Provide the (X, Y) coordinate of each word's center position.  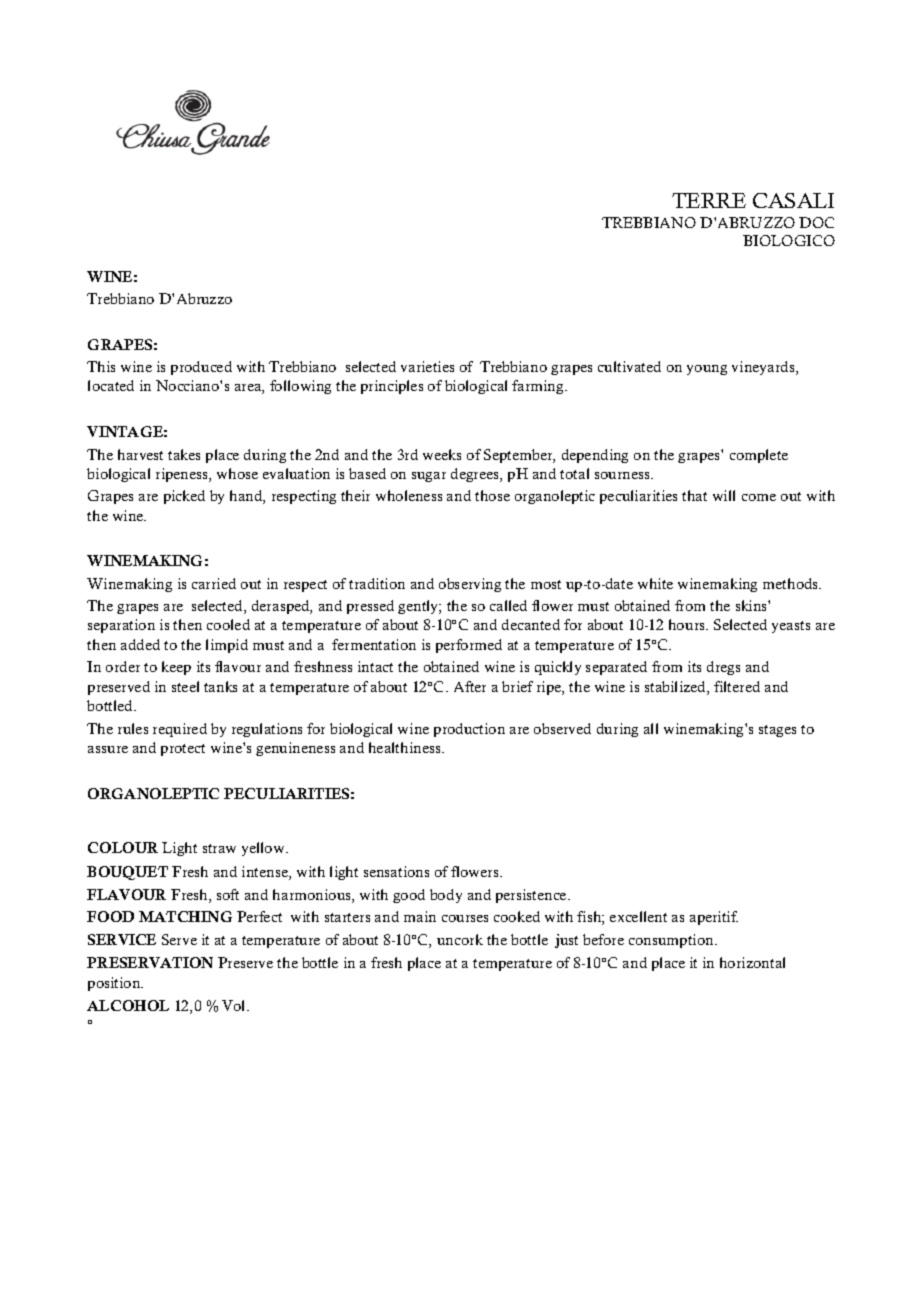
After (470, 686)
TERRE (709, 200)
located (111, 385)
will (724, 495)
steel (185, 686)
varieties (427, 366)
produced (201, 368)
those (492, 495)
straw (219, 848)
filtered (737, 686)
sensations (396, 871)
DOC (816, 222)
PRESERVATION (150, 962)
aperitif (714, 918)
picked (184, 497)
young (707, 370)
